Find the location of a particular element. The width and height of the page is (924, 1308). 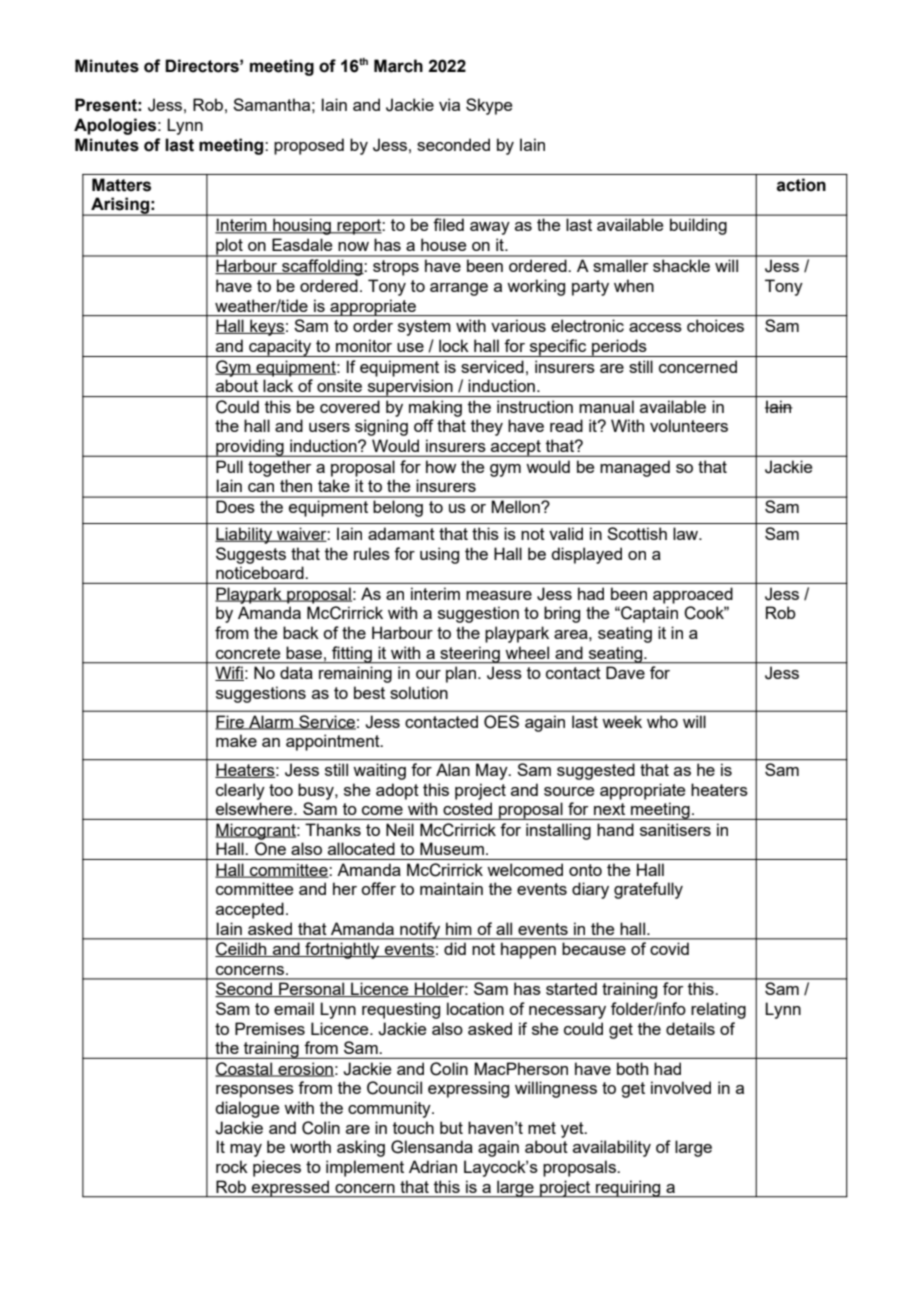

volunteers is located at coordinates (689, 425).
